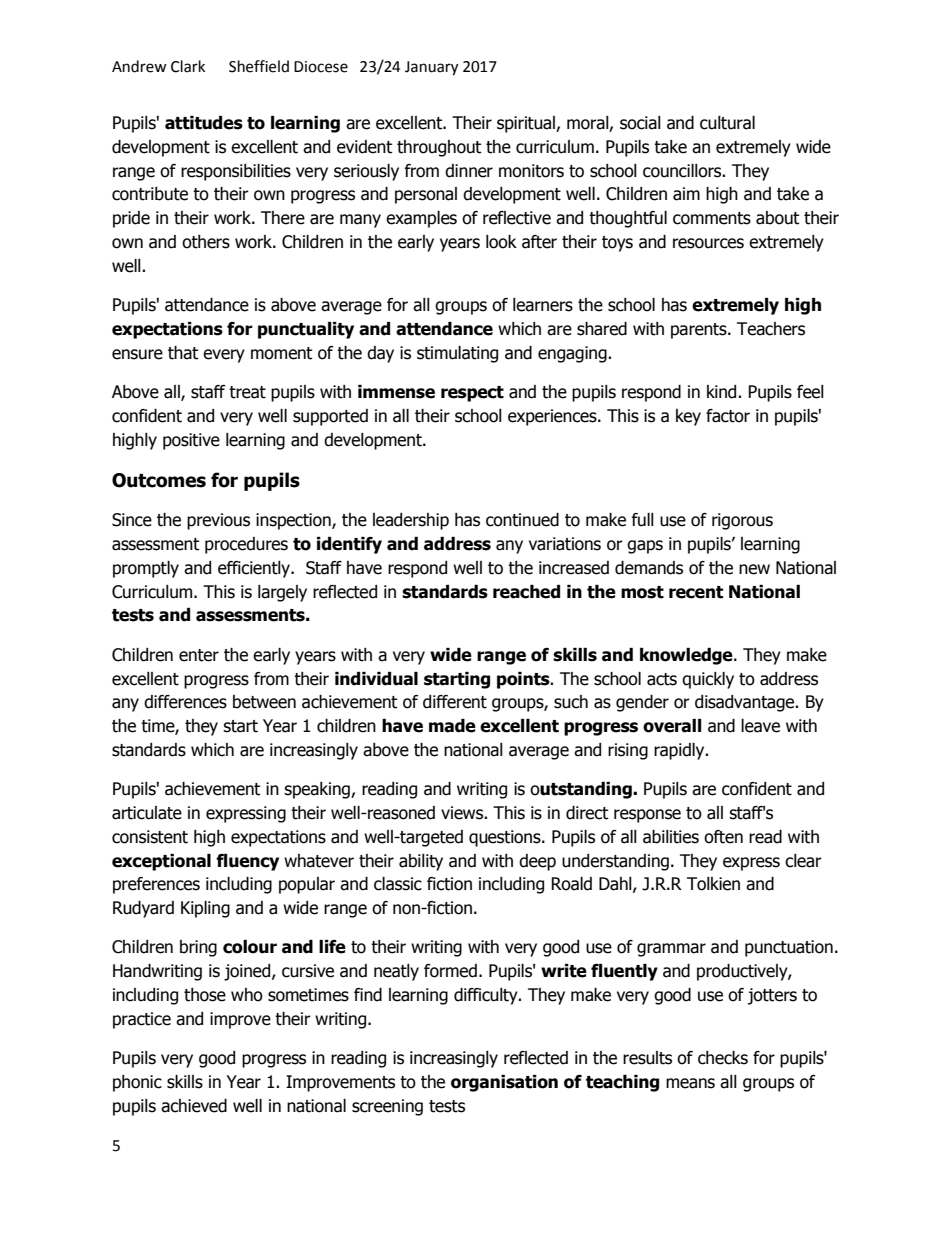 Image resolution: width=952 pixels, height=1233 pixels. Describe the element at coordinates (504, 1083) in the screenshot. I see `organisation` at that location.
